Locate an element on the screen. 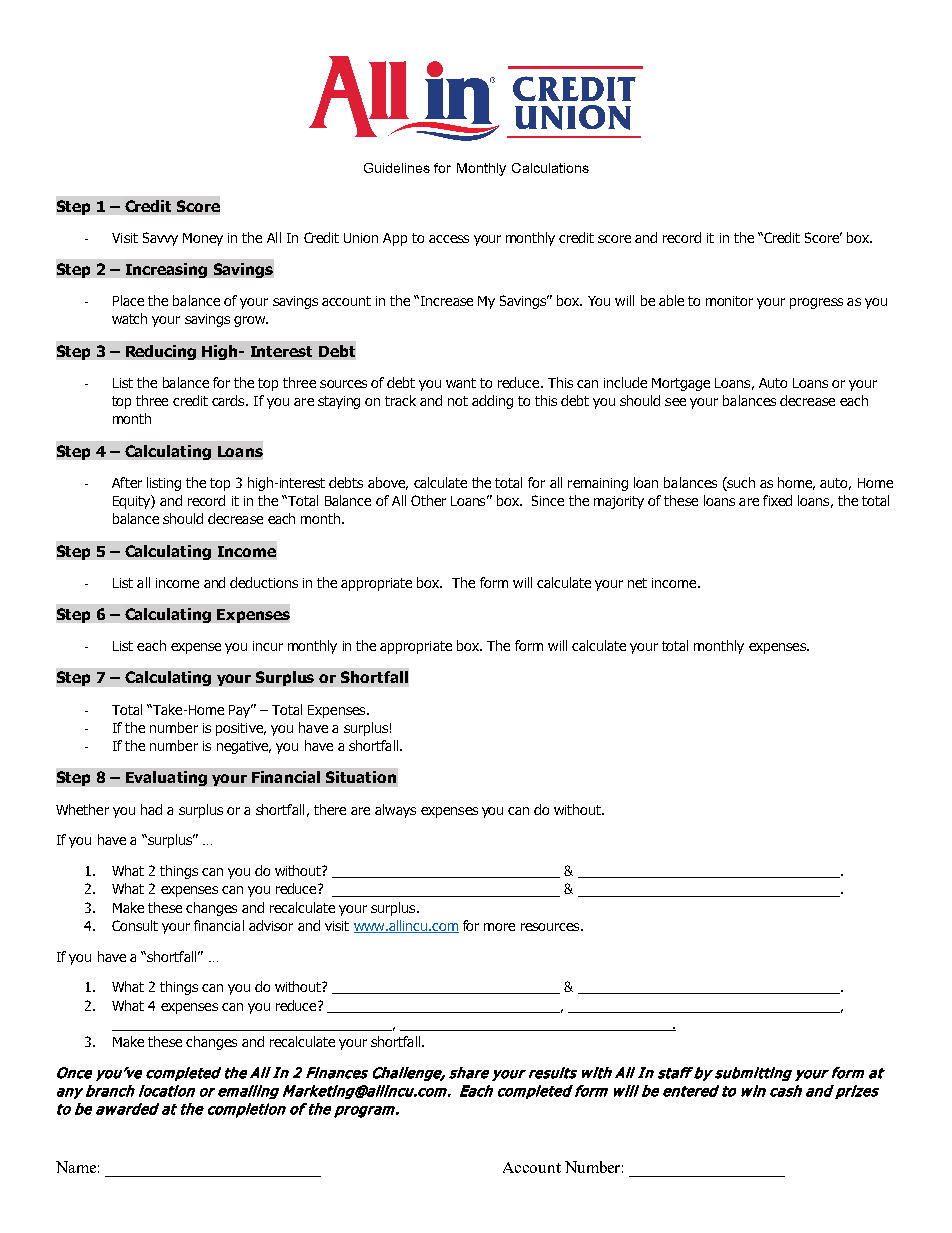 This screenshot has width=952, height=1233. cards is located at coordinates (229, 400).
